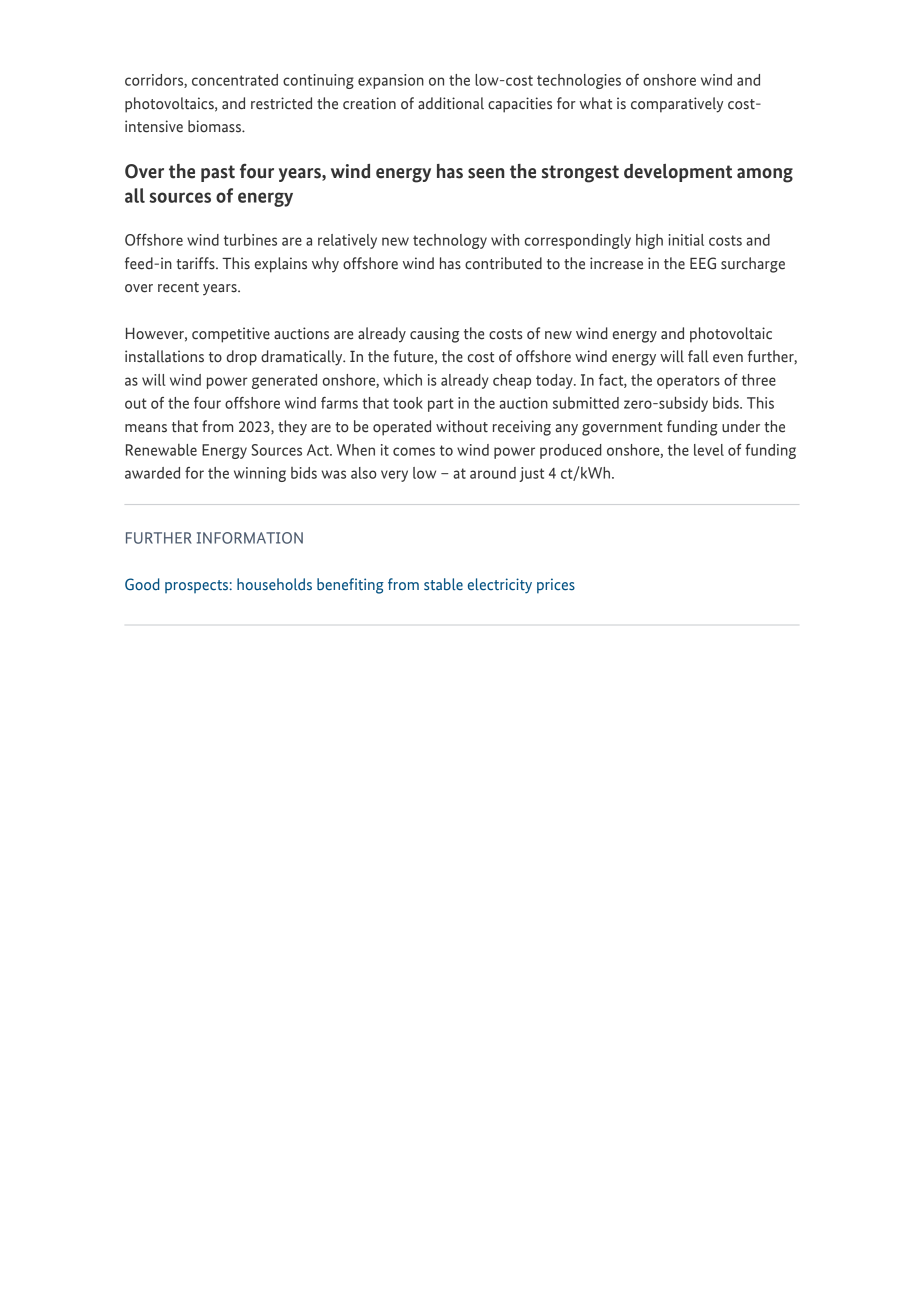 The image size is (924, 1308). Describe the element at coordinates (451, 103) in the page. I see `additional` at that location.
